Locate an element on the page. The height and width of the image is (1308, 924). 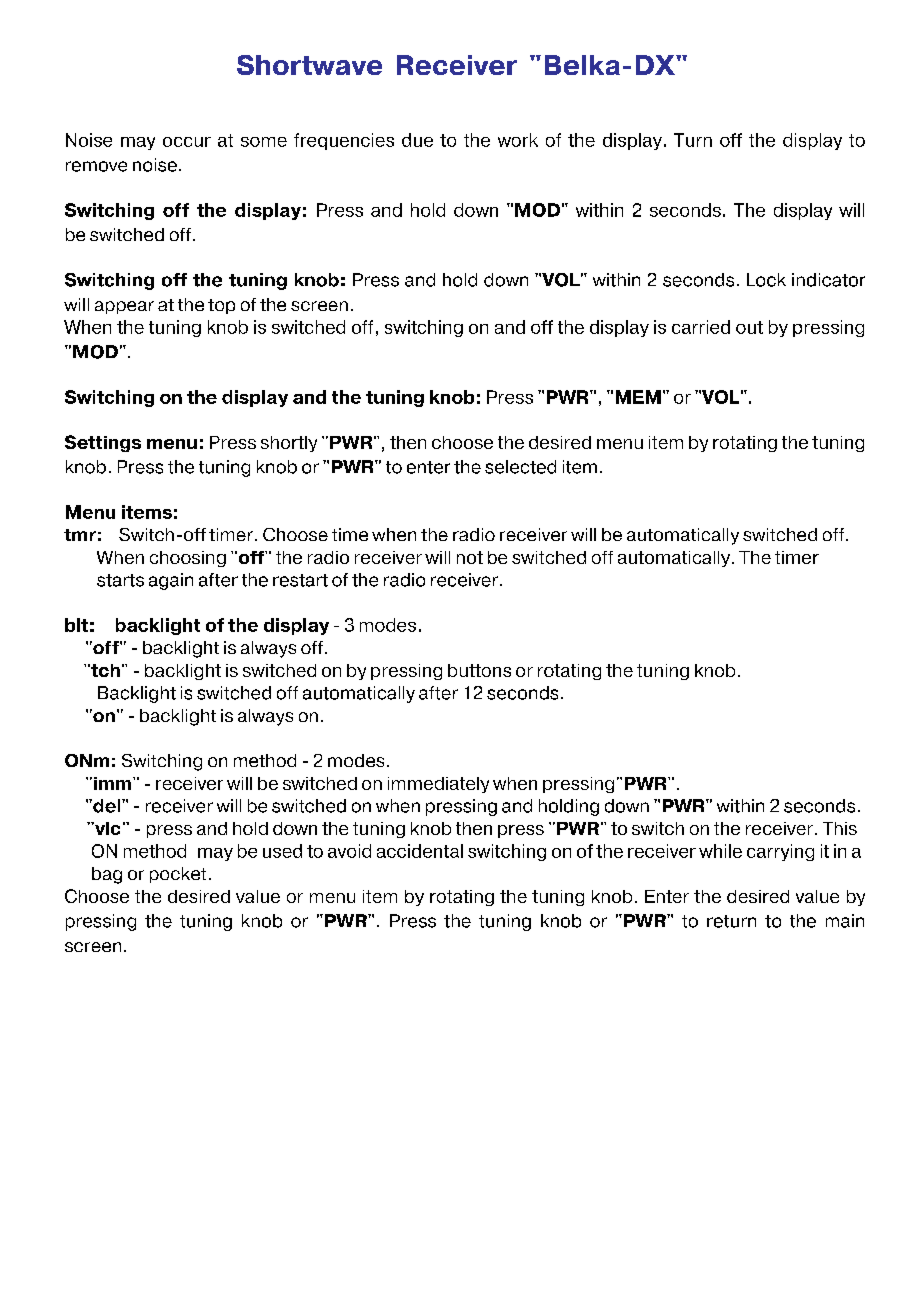
out is located at coordinates (749, 327).
